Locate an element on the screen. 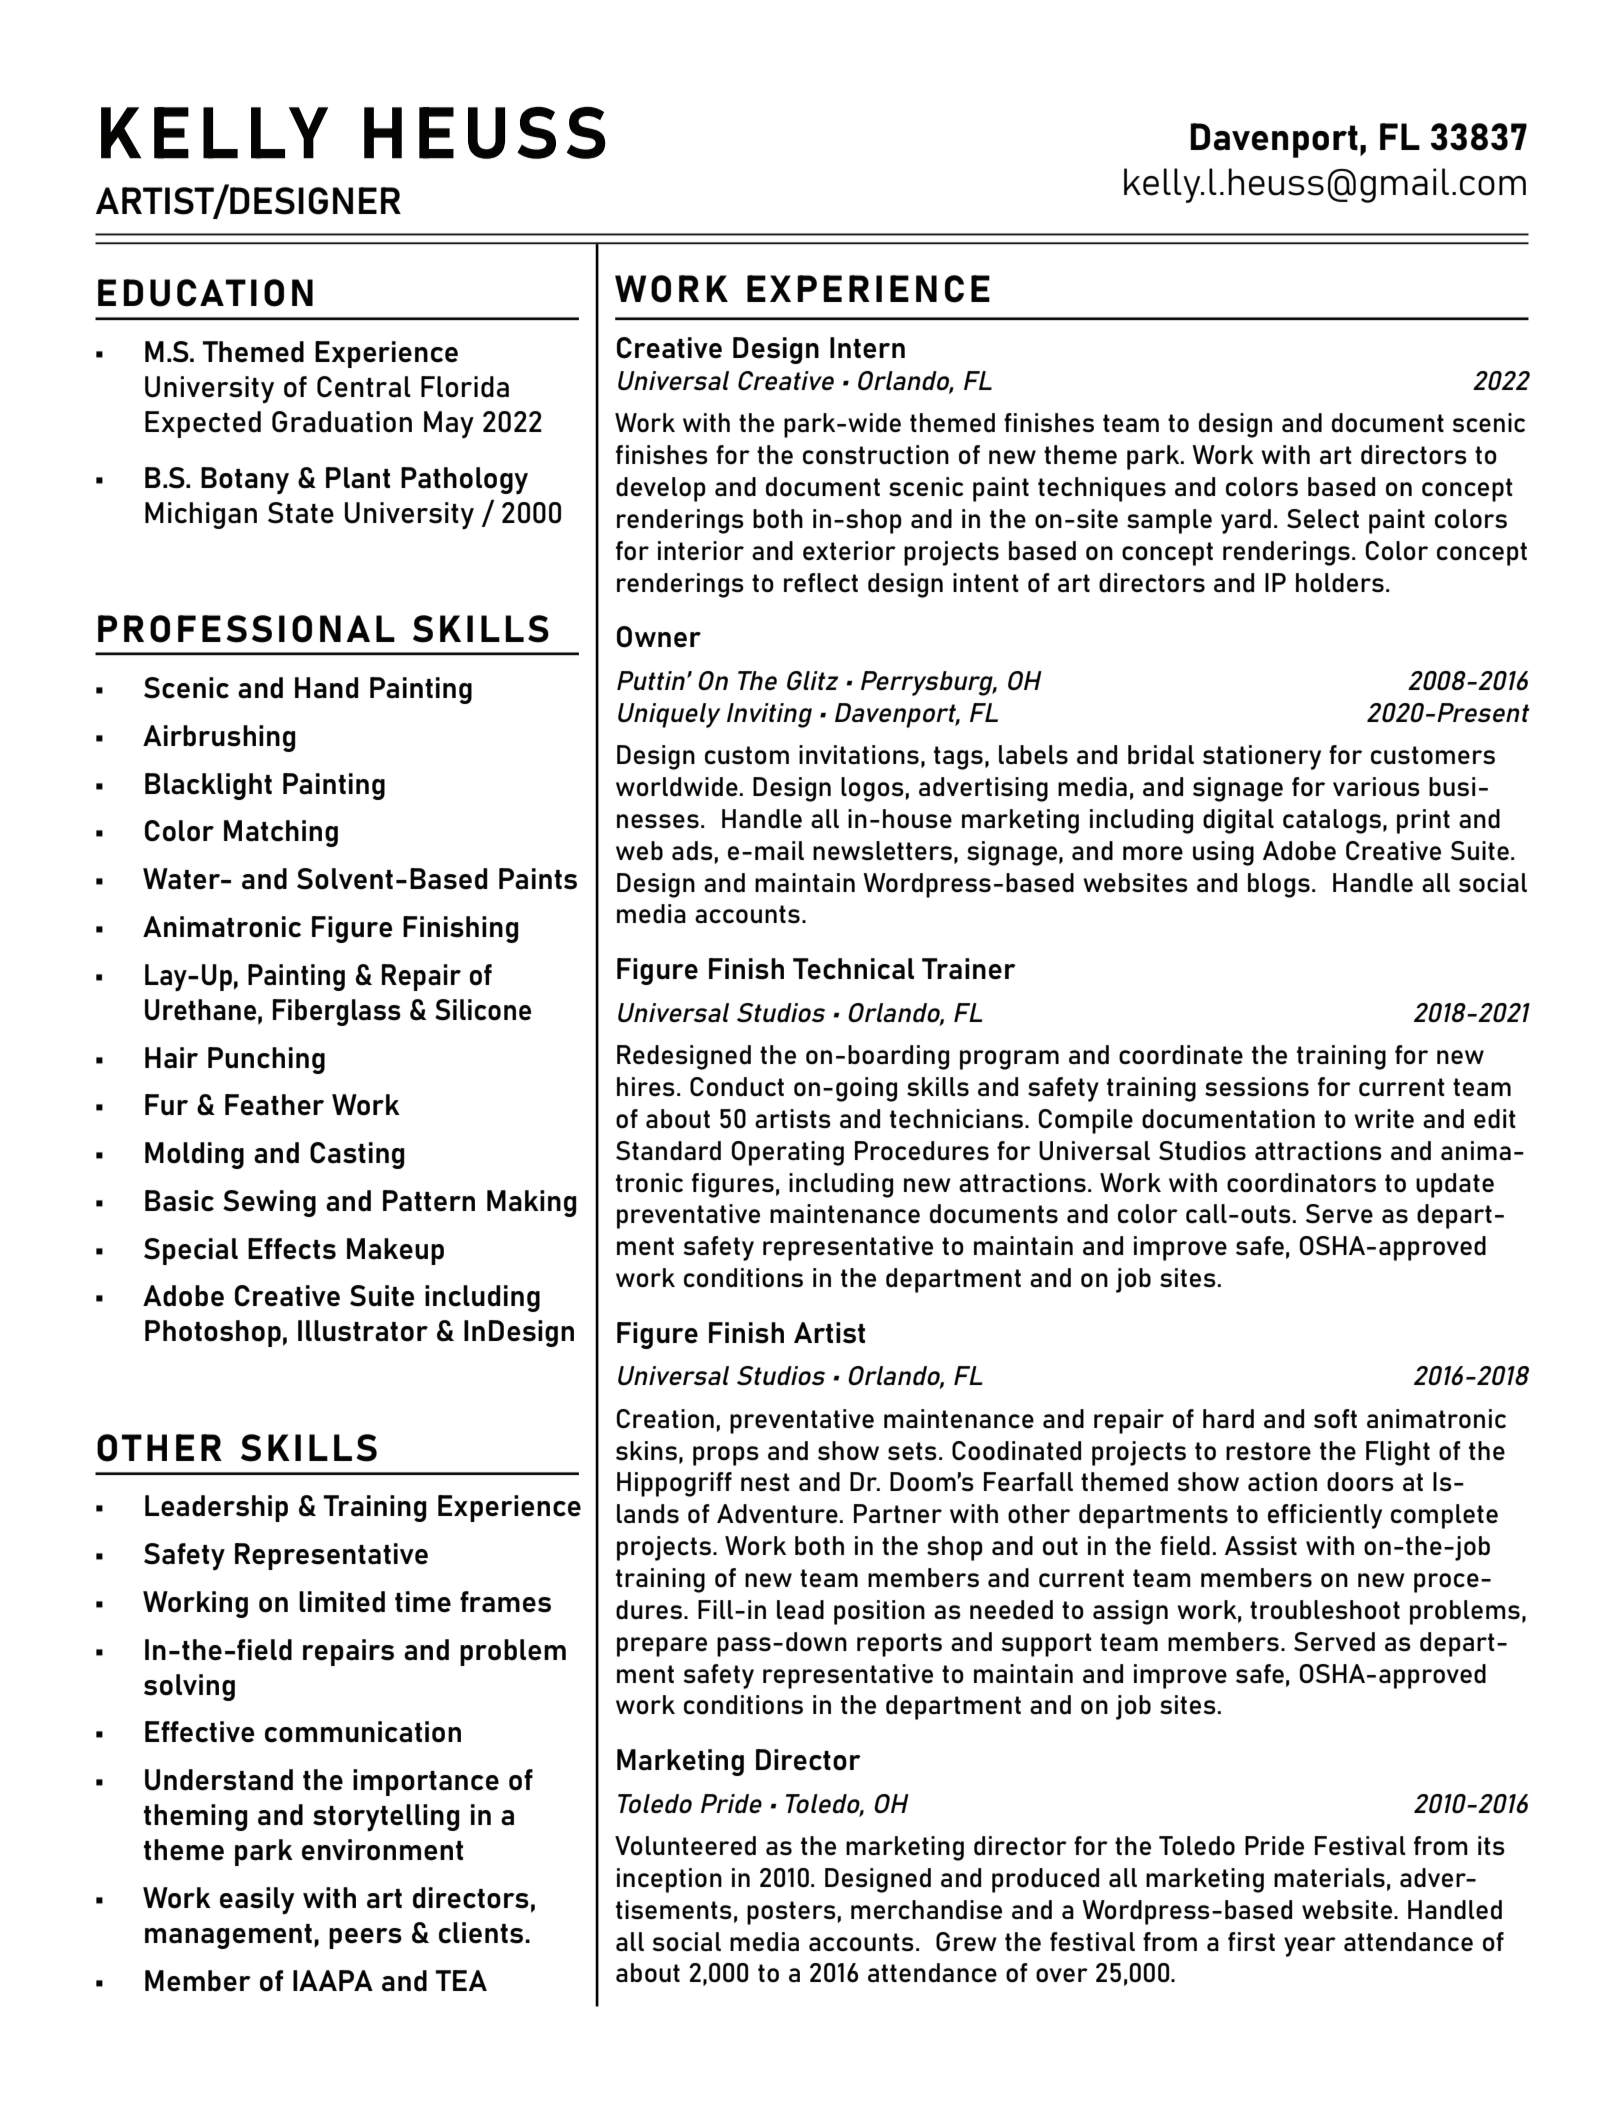  peers is located at coordinates (365, 1938).
